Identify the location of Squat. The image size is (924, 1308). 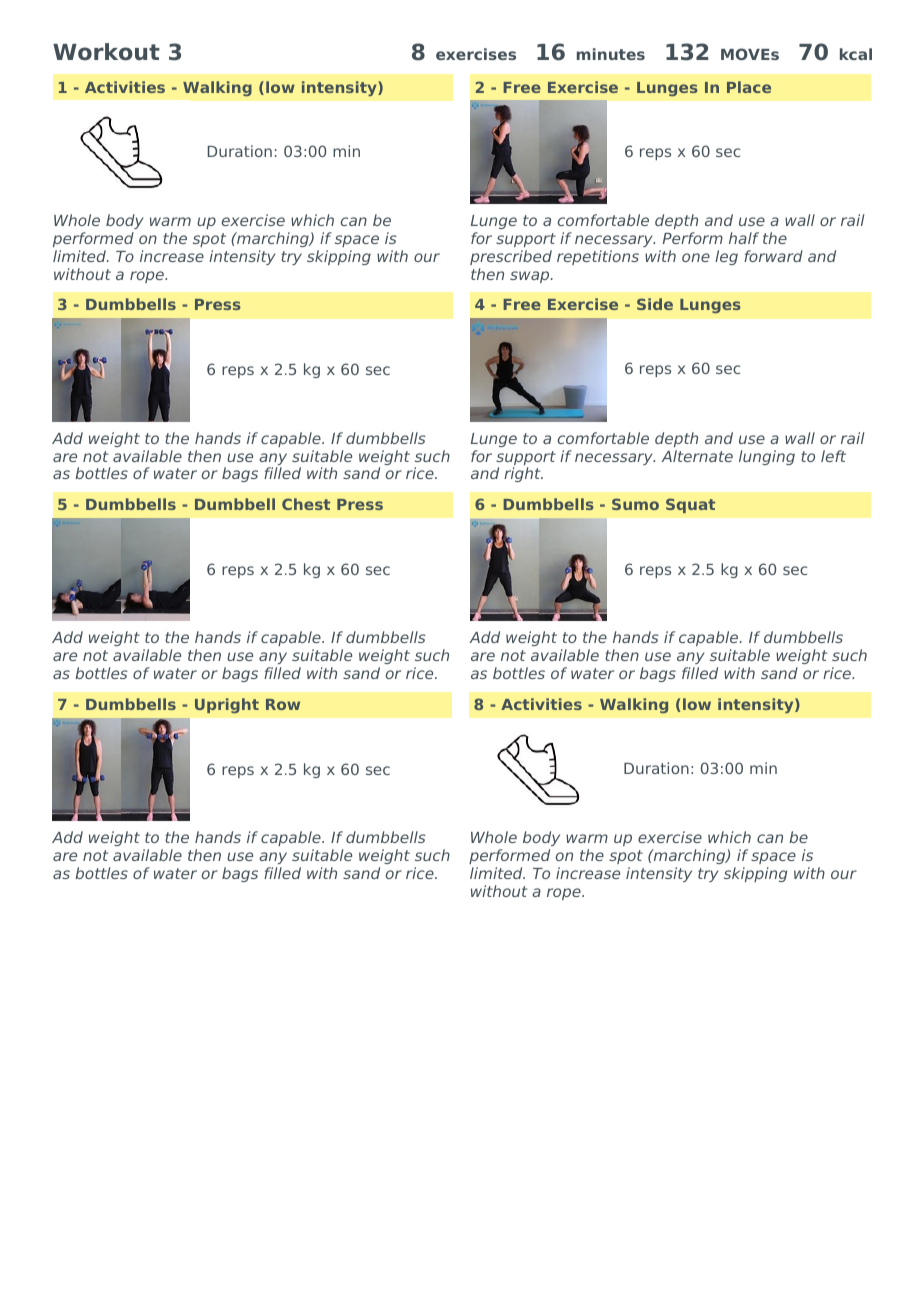
(690, 505).
